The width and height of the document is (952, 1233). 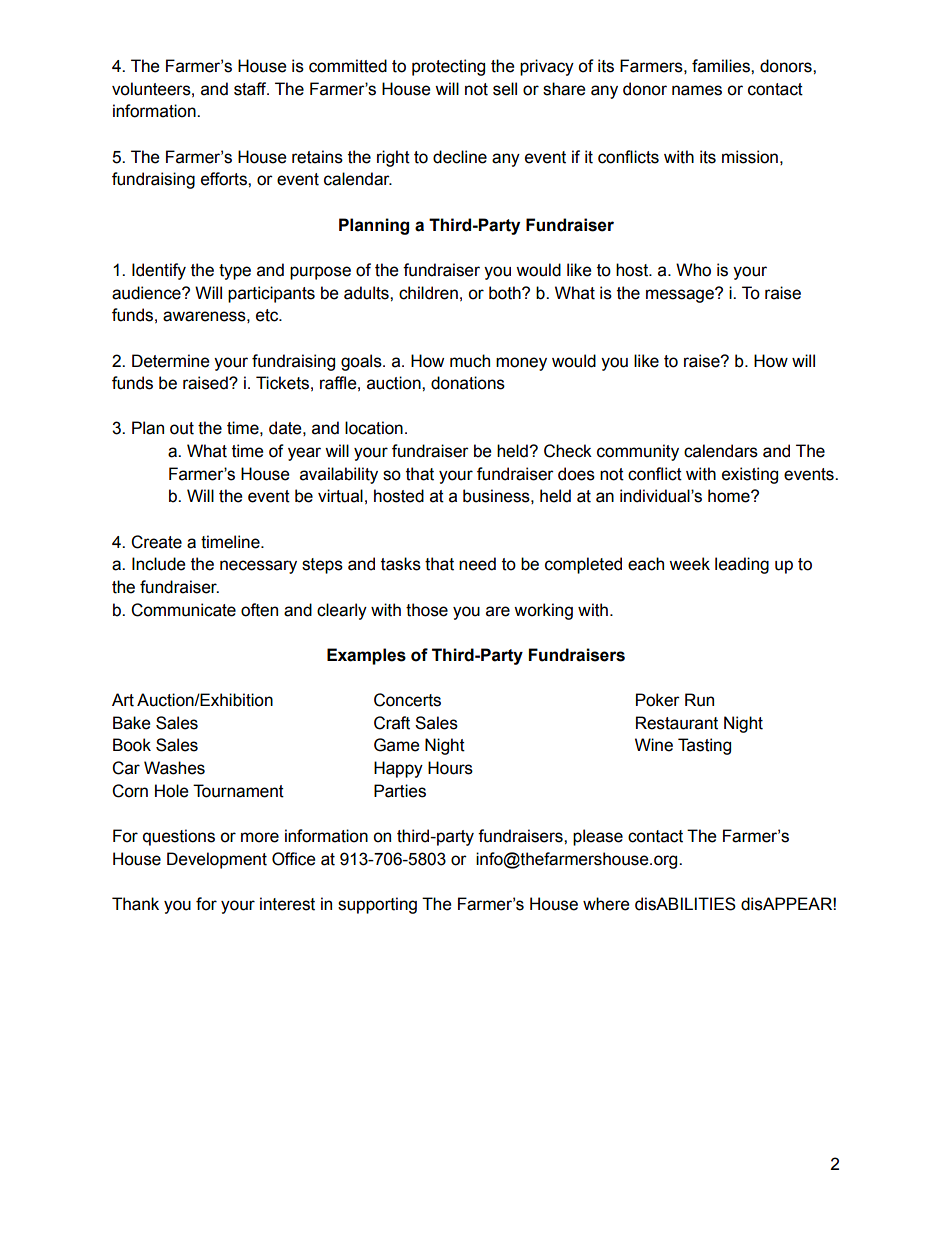 What do you see at coordinates (217, 860) in the document?
I see `Development` at bounding box center [217, 860].
